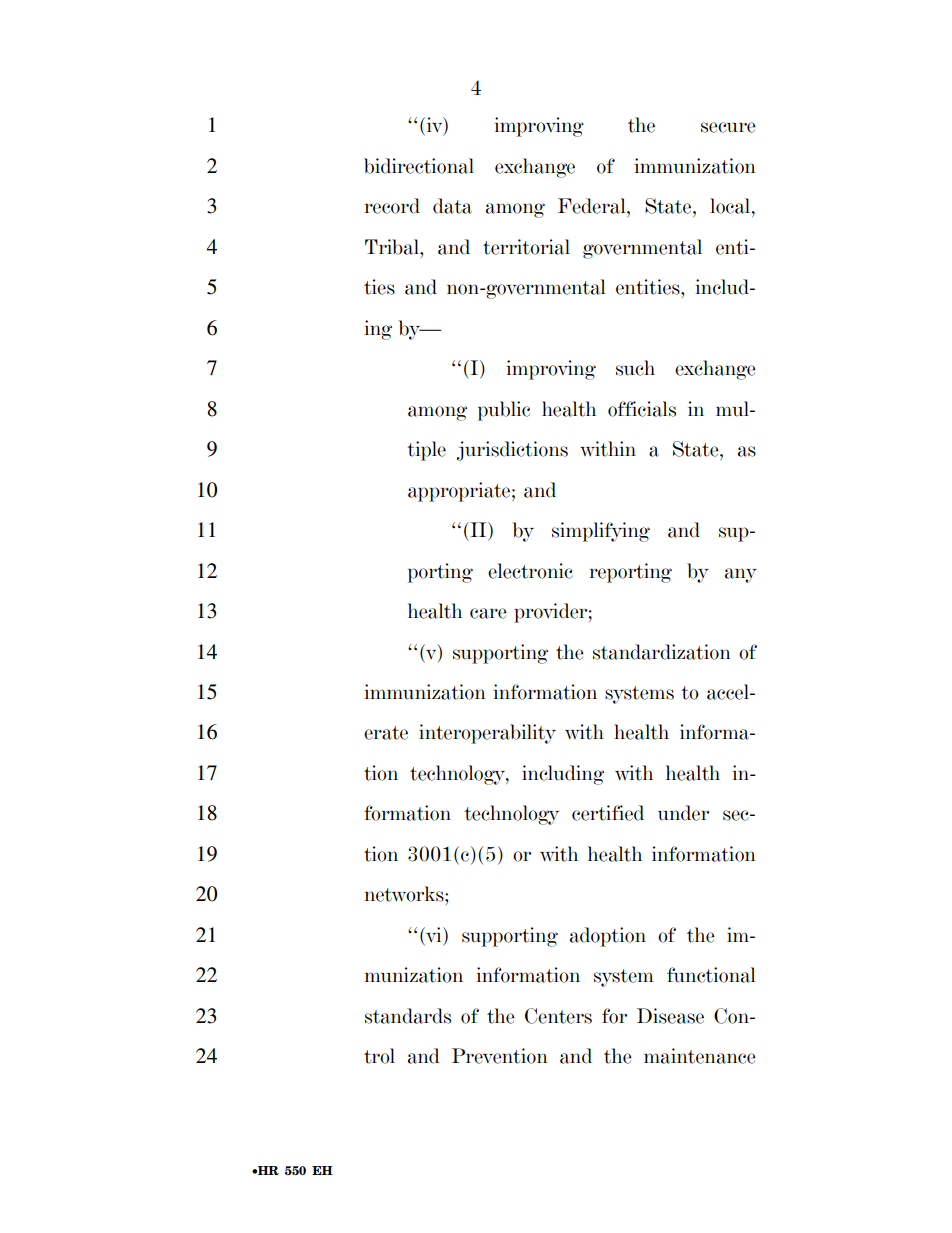 This screenshot has height=1233, width=952. Describe the element at coordinates (408, 1016) in the screenshot. I see `standards` at that location.
